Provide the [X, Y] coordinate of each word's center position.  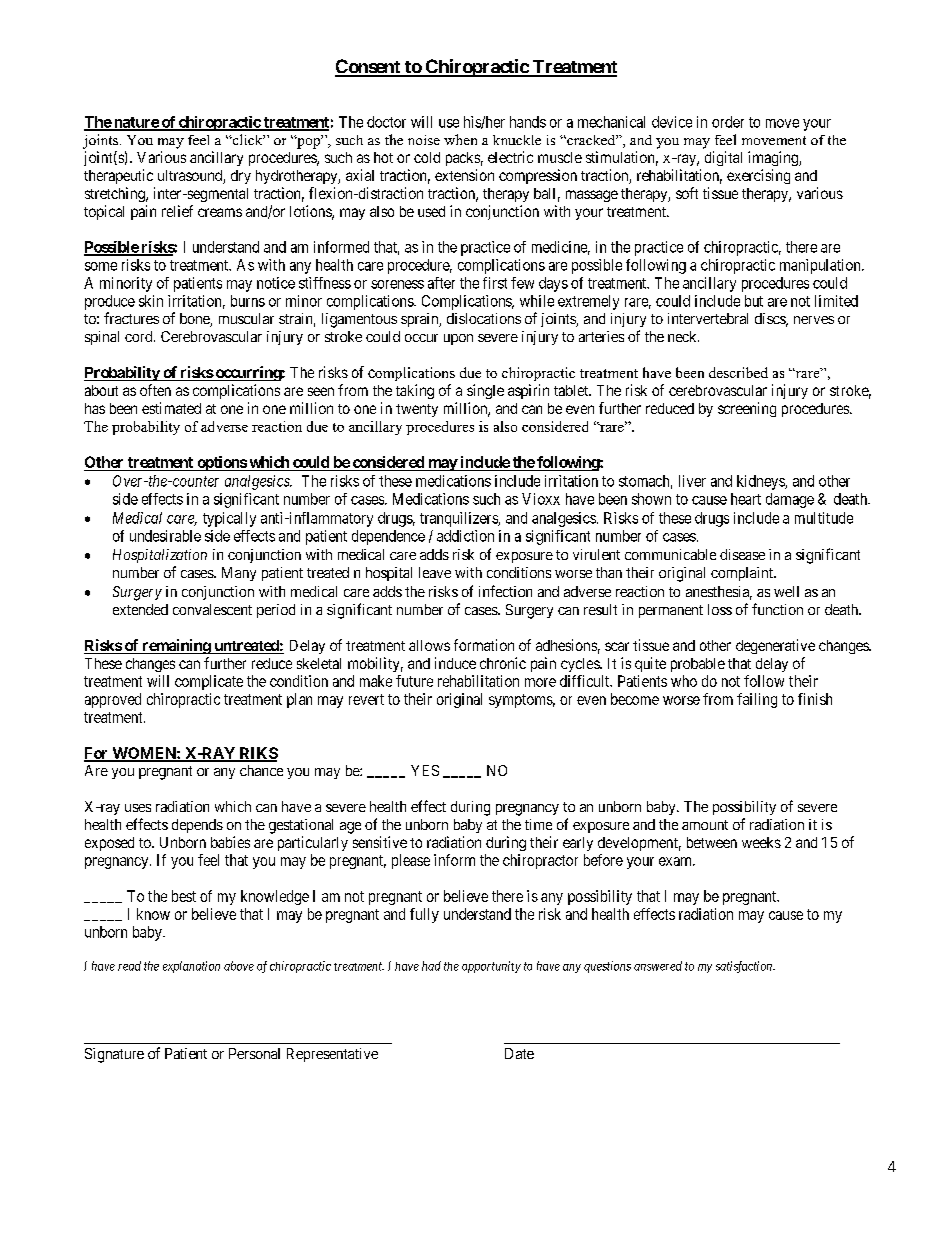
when [460, 139]
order [728, 122]
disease [742, 554]
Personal [254, 1053]
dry [241, 177]
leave [435, 572]
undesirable [165, 536]
